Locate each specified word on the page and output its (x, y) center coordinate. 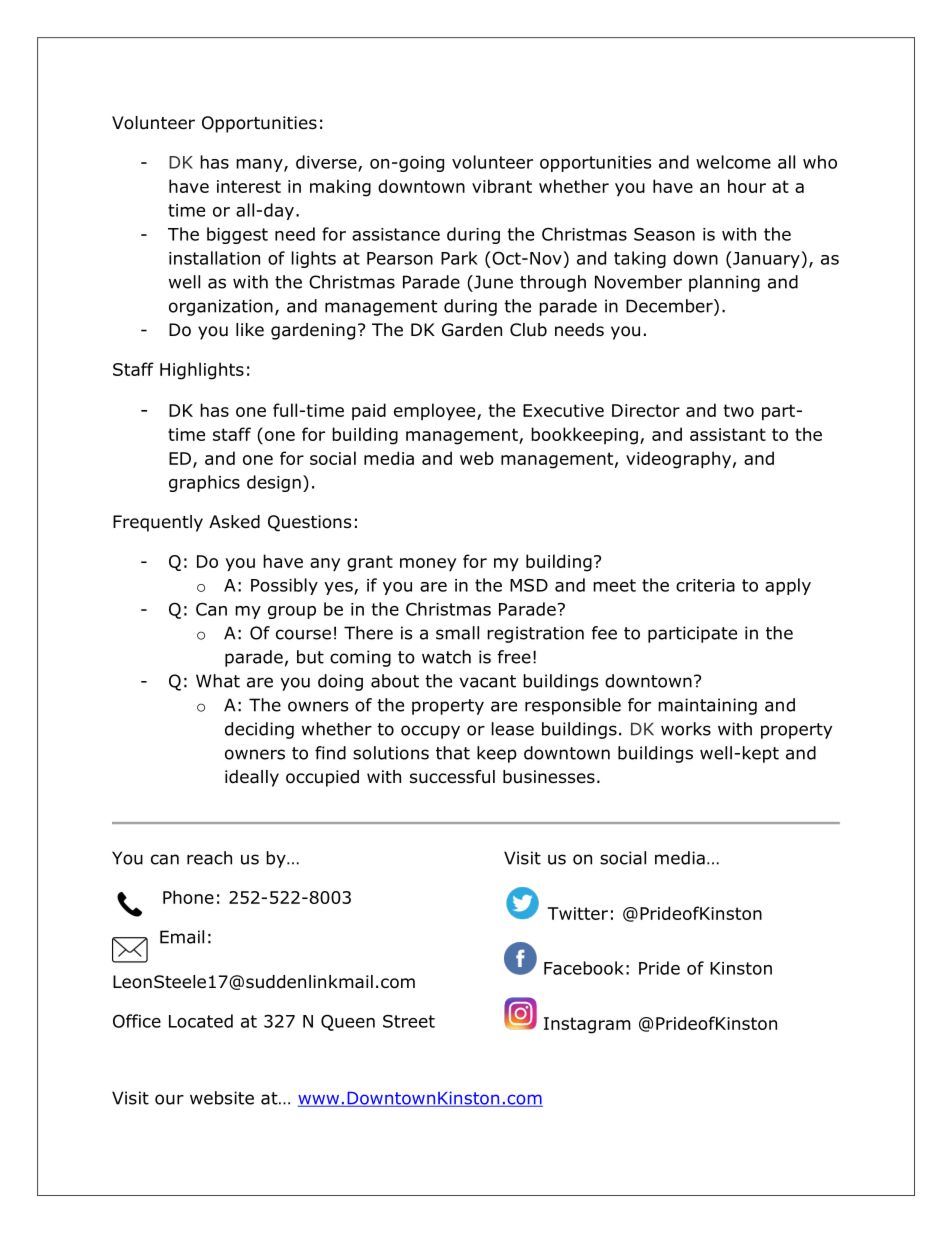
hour (747, 186)
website (222, 1098)
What (218, 681)
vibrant (502, 186)
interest (249, 186)
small (457, 633)
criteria (705, 585)
